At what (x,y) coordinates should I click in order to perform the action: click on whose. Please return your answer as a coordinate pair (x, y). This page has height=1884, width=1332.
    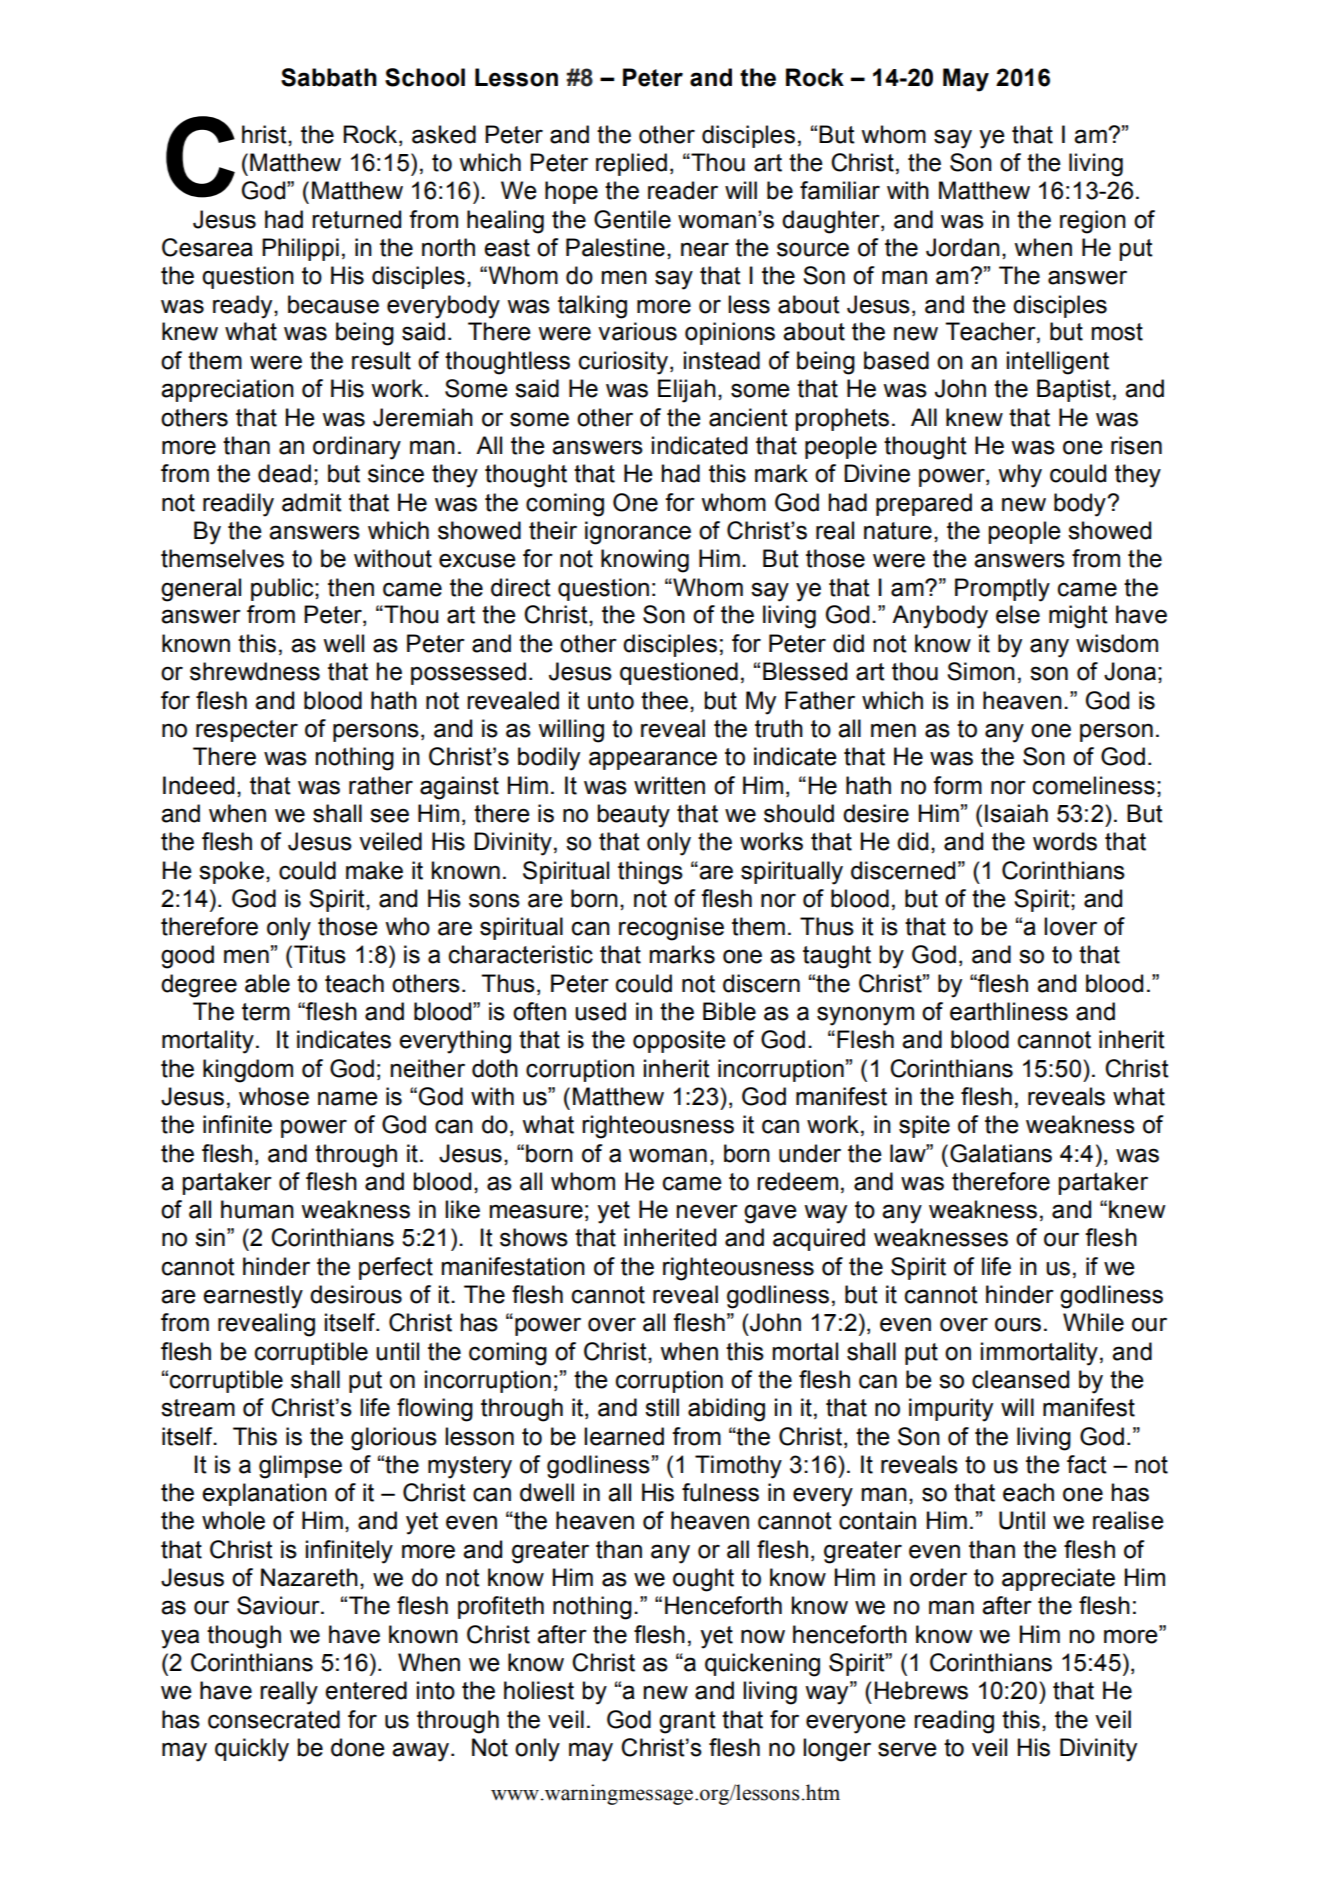
    Looking at the image, I should click on (274, 1096).
